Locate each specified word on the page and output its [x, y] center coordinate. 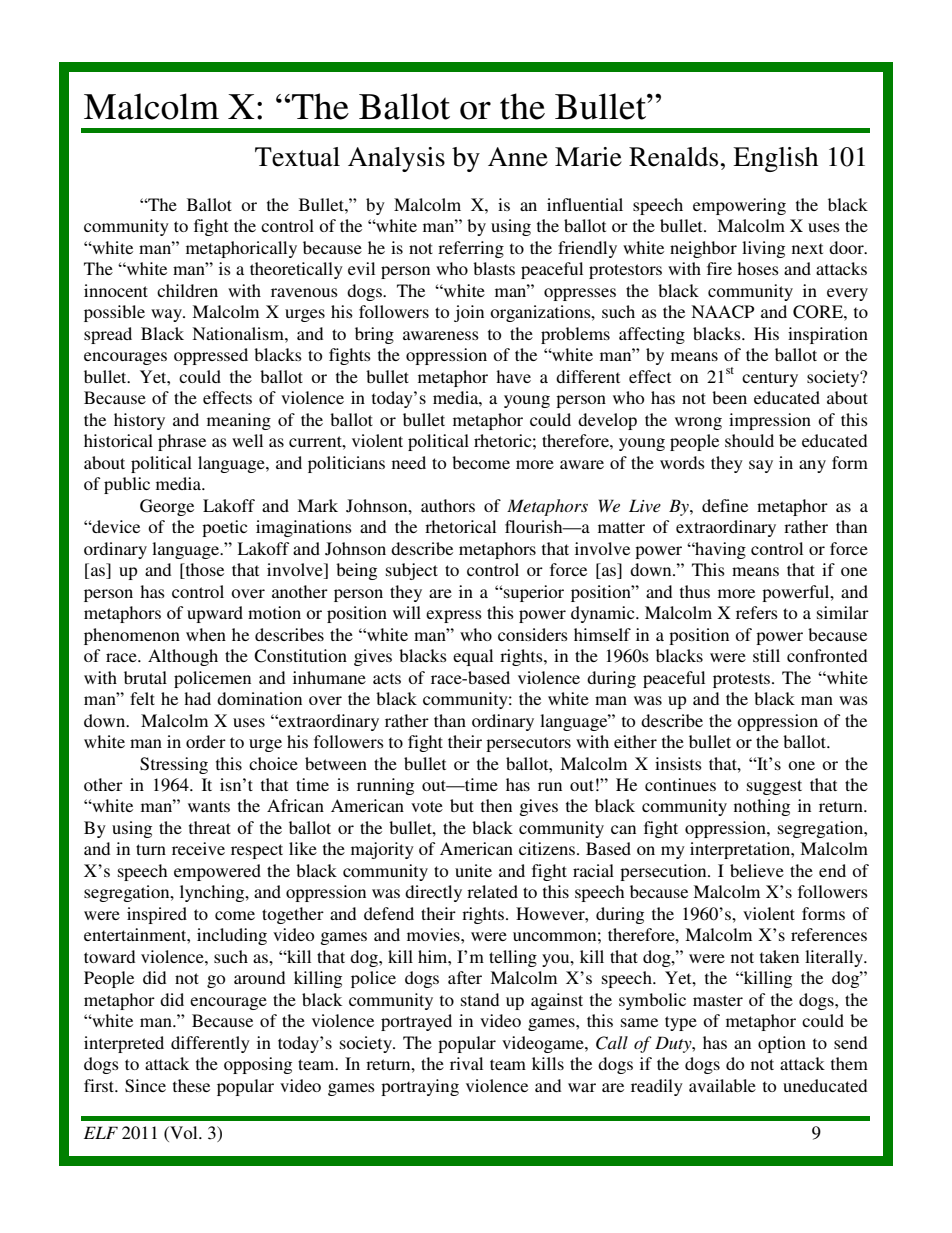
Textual [297, 157]
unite [473, 870]
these [191, 1085]
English [775, 159]
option [782, 1044]
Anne [518, 157]
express [454, 616]
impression [770, 421]
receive [198, 848]
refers [757, 612]
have [513, 376]
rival [466, 1063]
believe [757, 870]
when [206, 634]
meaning [239, 421]
